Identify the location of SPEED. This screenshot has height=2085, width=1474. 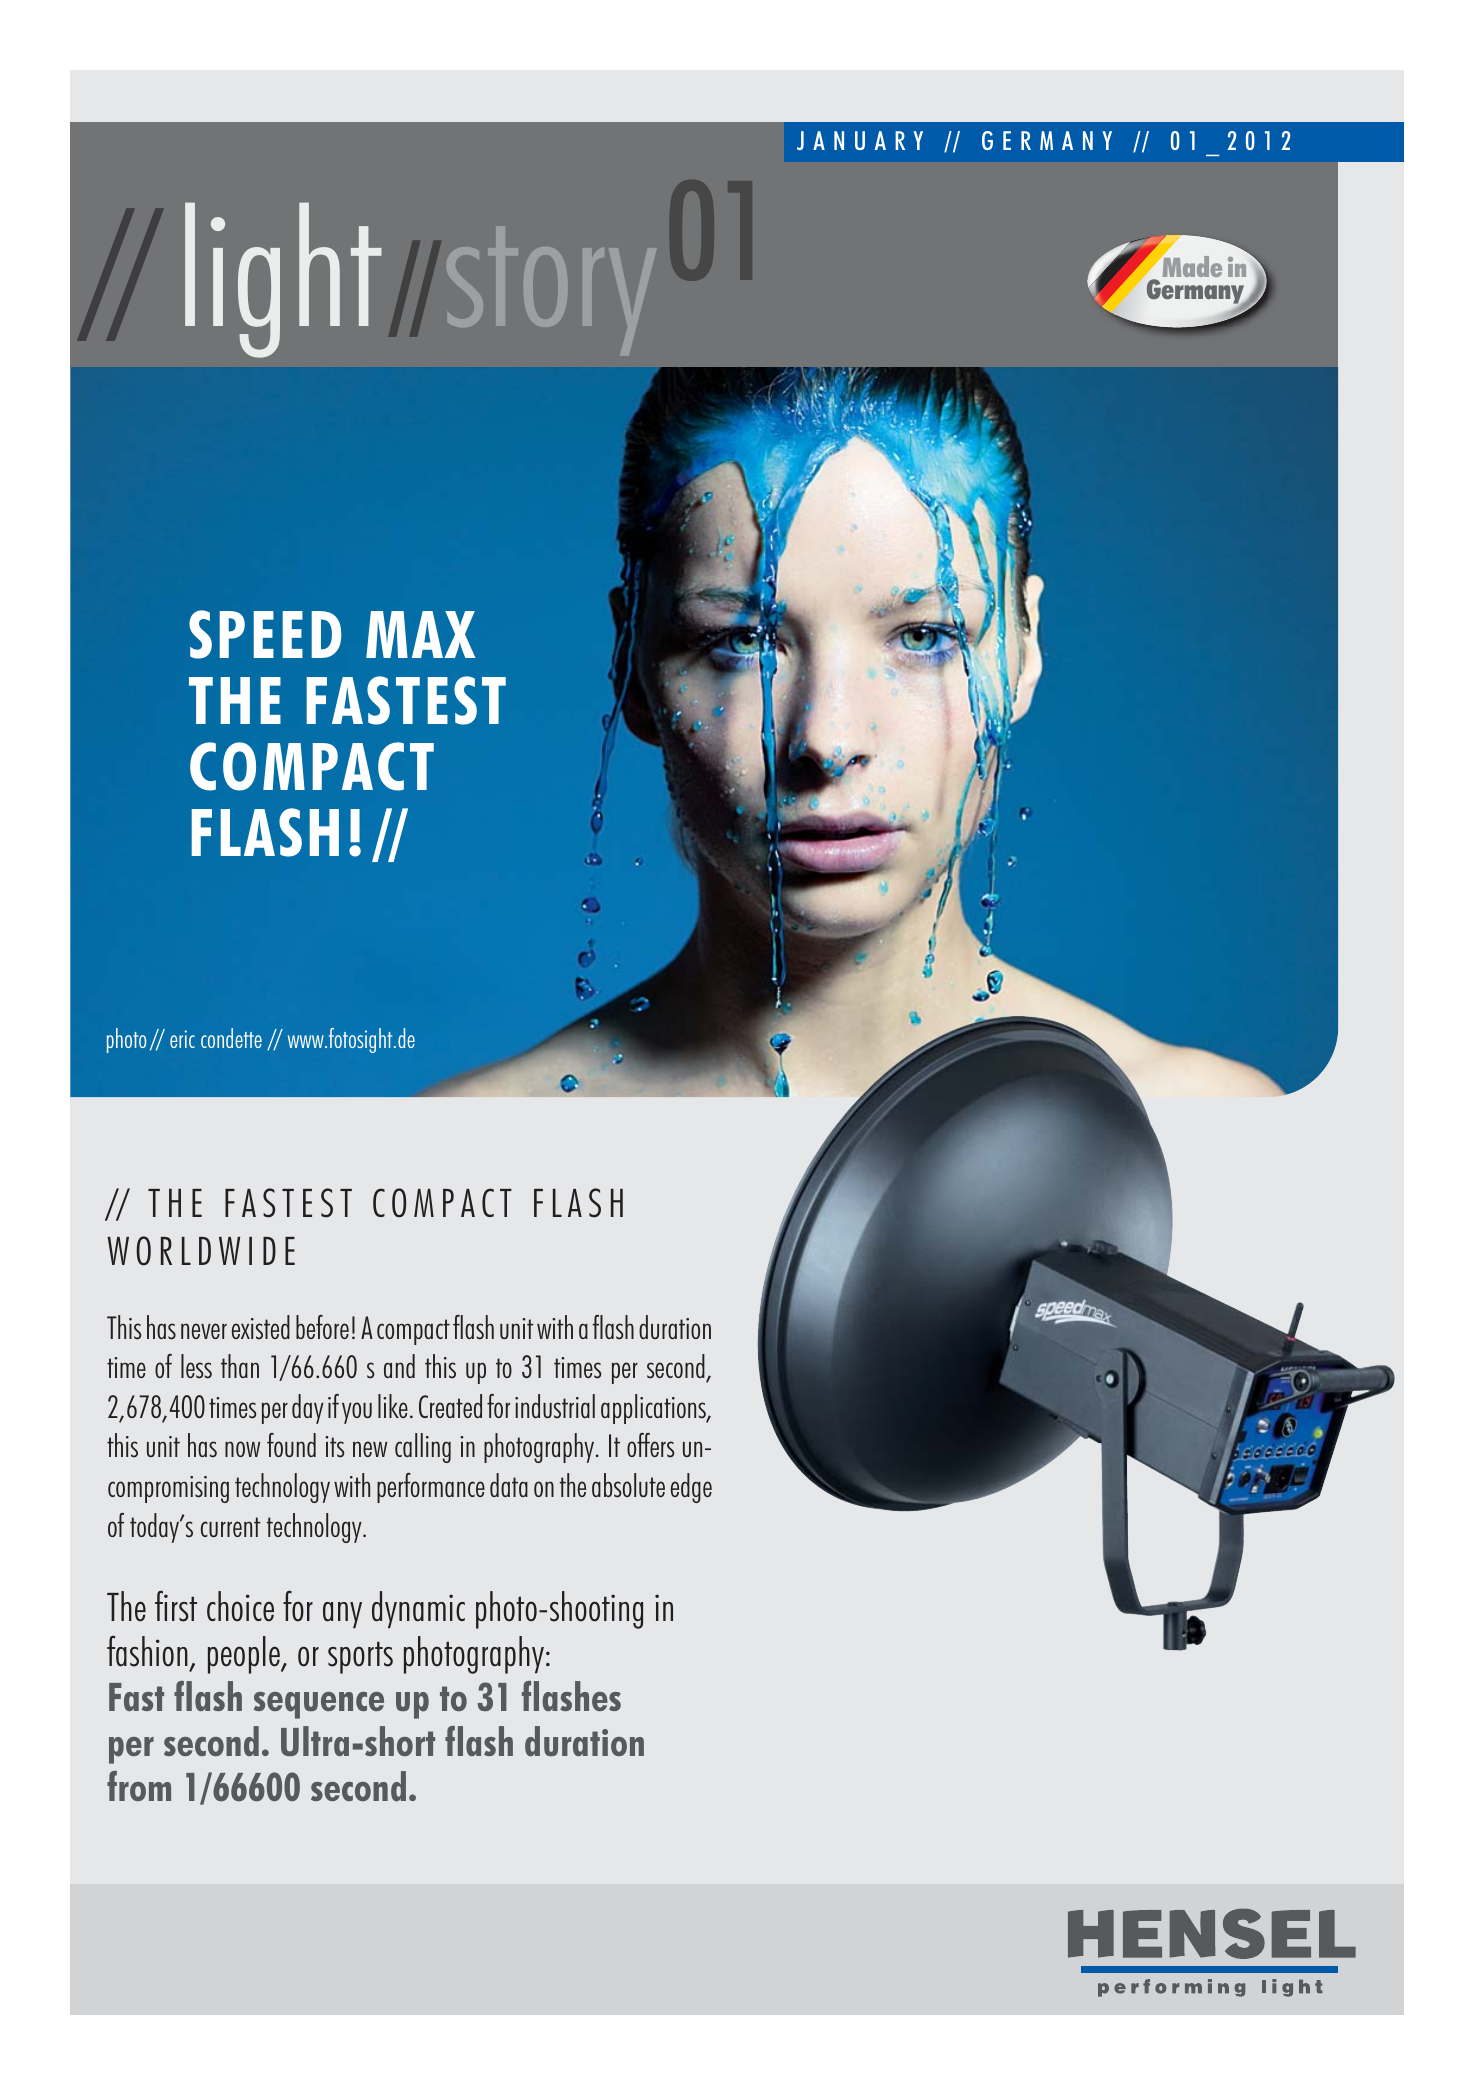
(265, 634).
